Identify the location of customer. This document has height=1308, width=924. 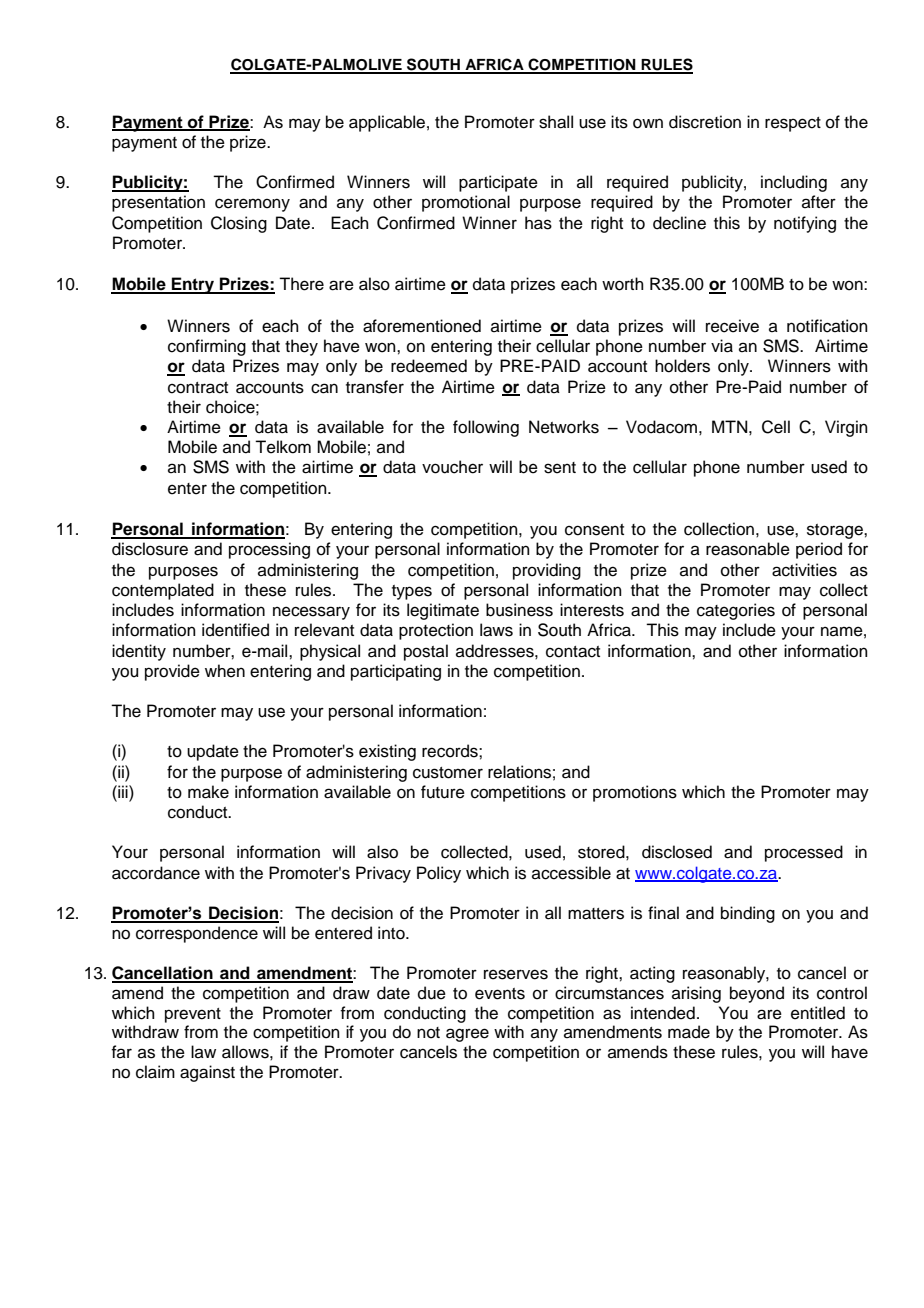
(448, 773).
